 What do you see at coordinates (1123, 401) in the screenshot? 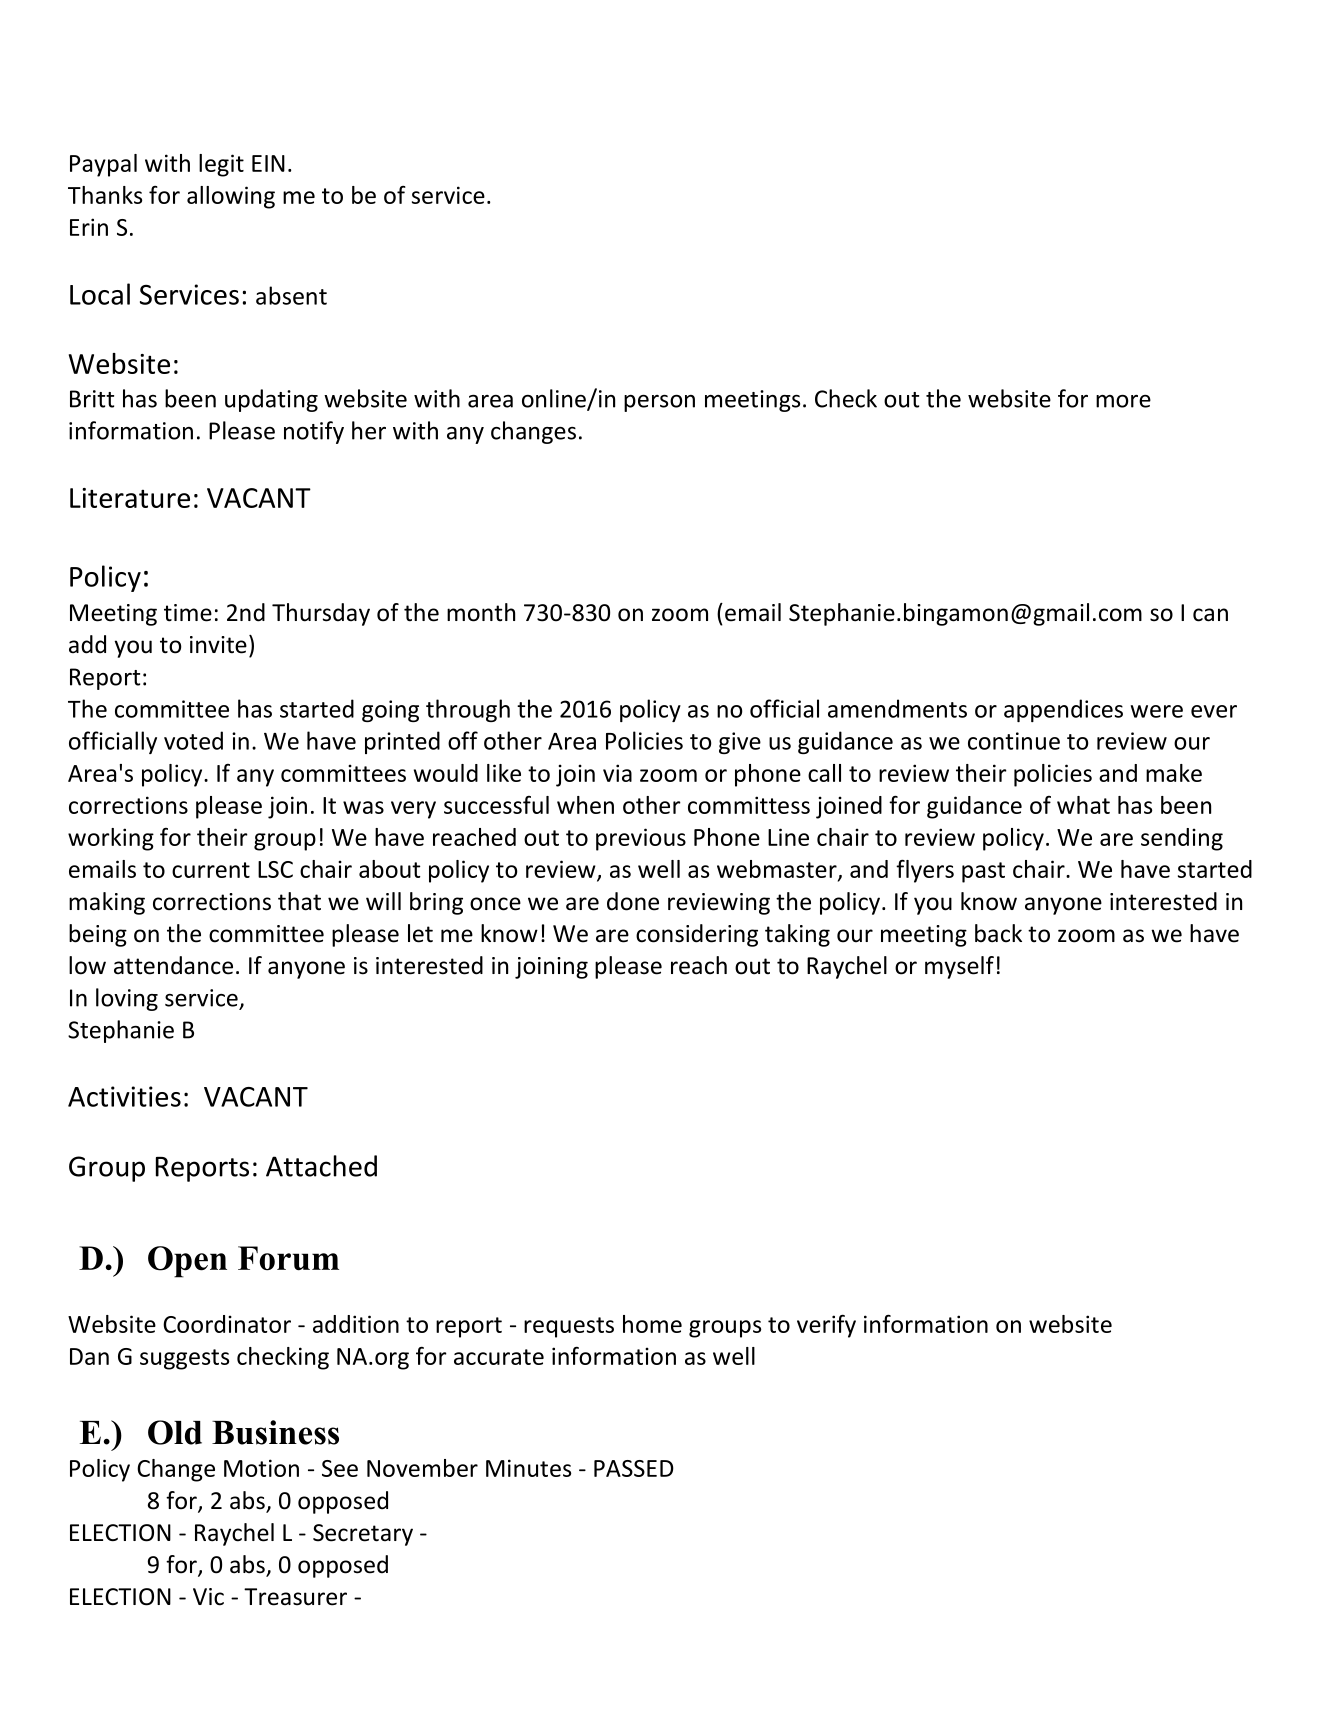
I see `more` at bounding box center [1123, 401].
